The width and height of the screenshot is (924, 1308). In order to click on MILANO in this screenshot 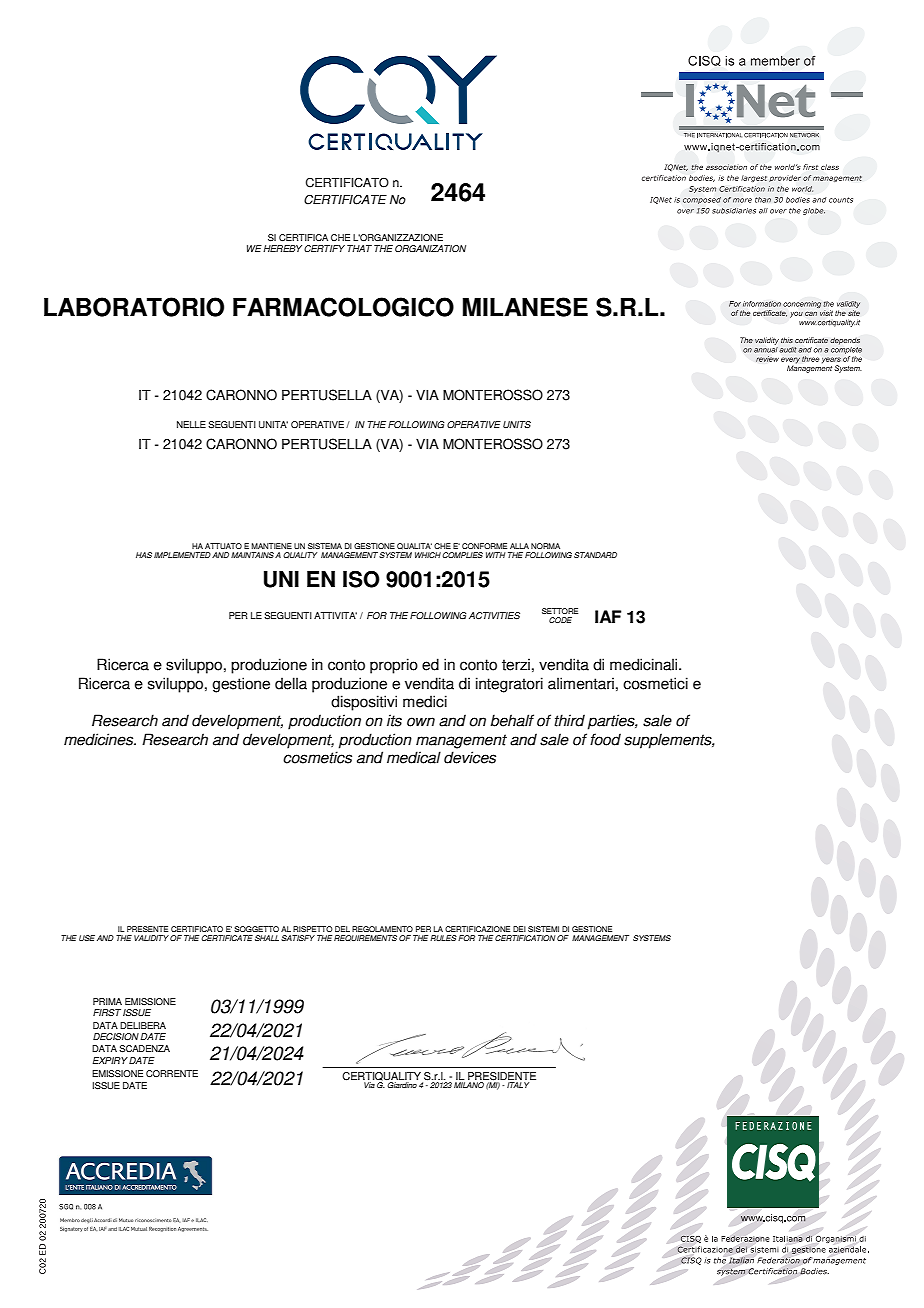, I will do `click(469, 1085)`.
